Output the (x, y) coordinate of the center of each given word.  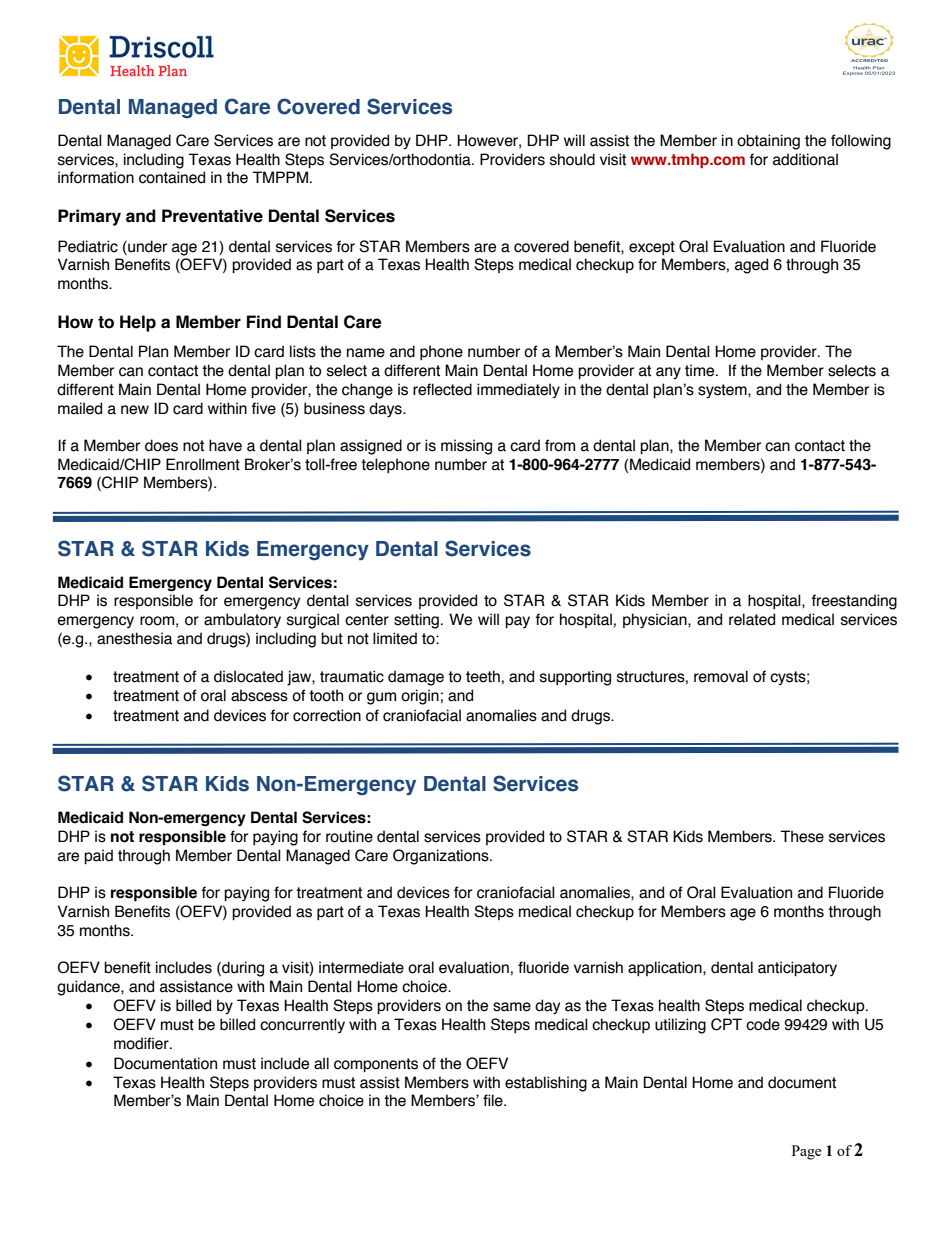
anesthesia (134, 638)
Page (806, 1152)
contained (172, 177)
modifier (142, 1043)
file (494, 1100)
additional (805, 159)
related (752, 619)
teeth (483, 676)
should (572, 159)
